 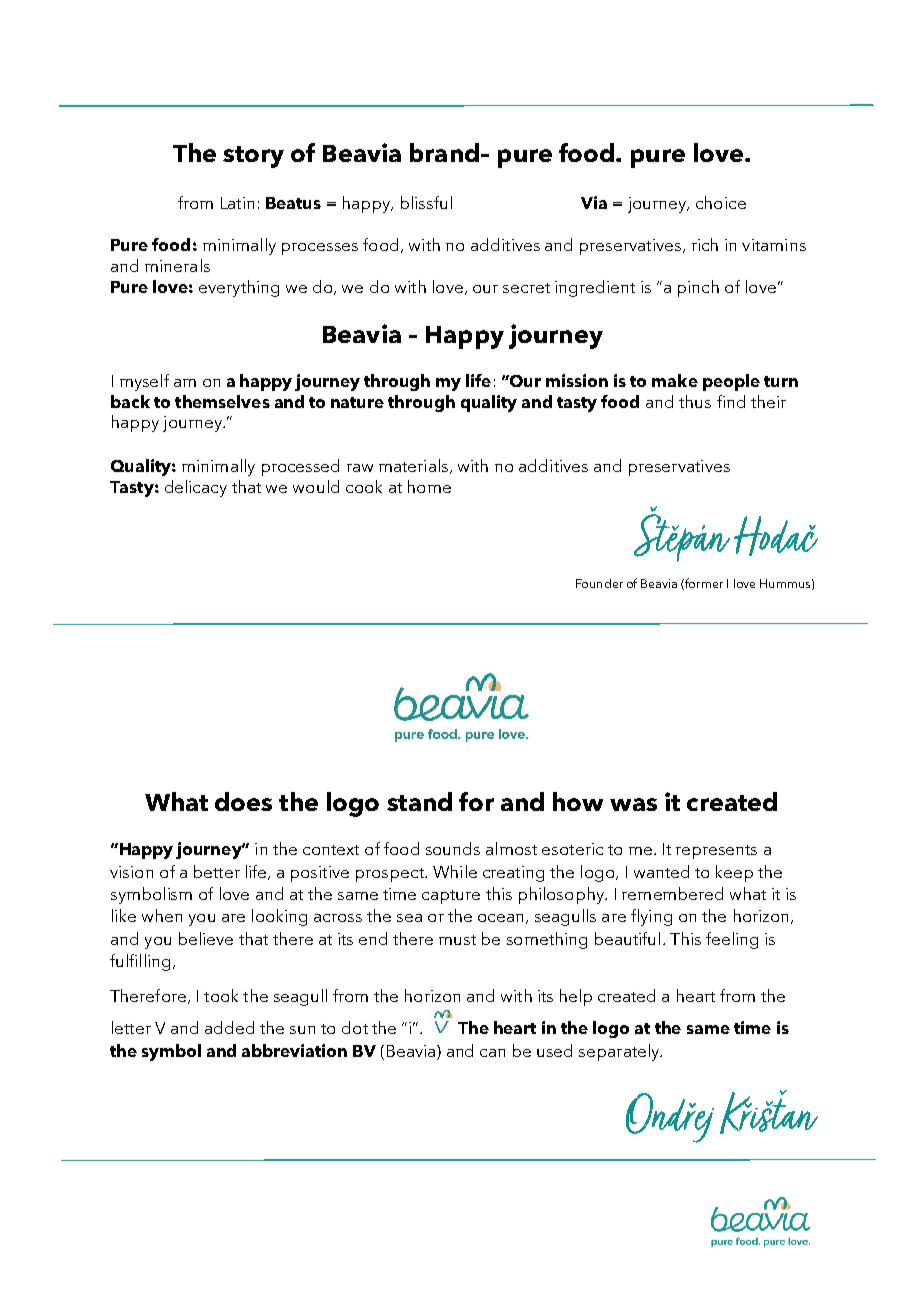 I want to click on choice, so click(x=721, y=202).
